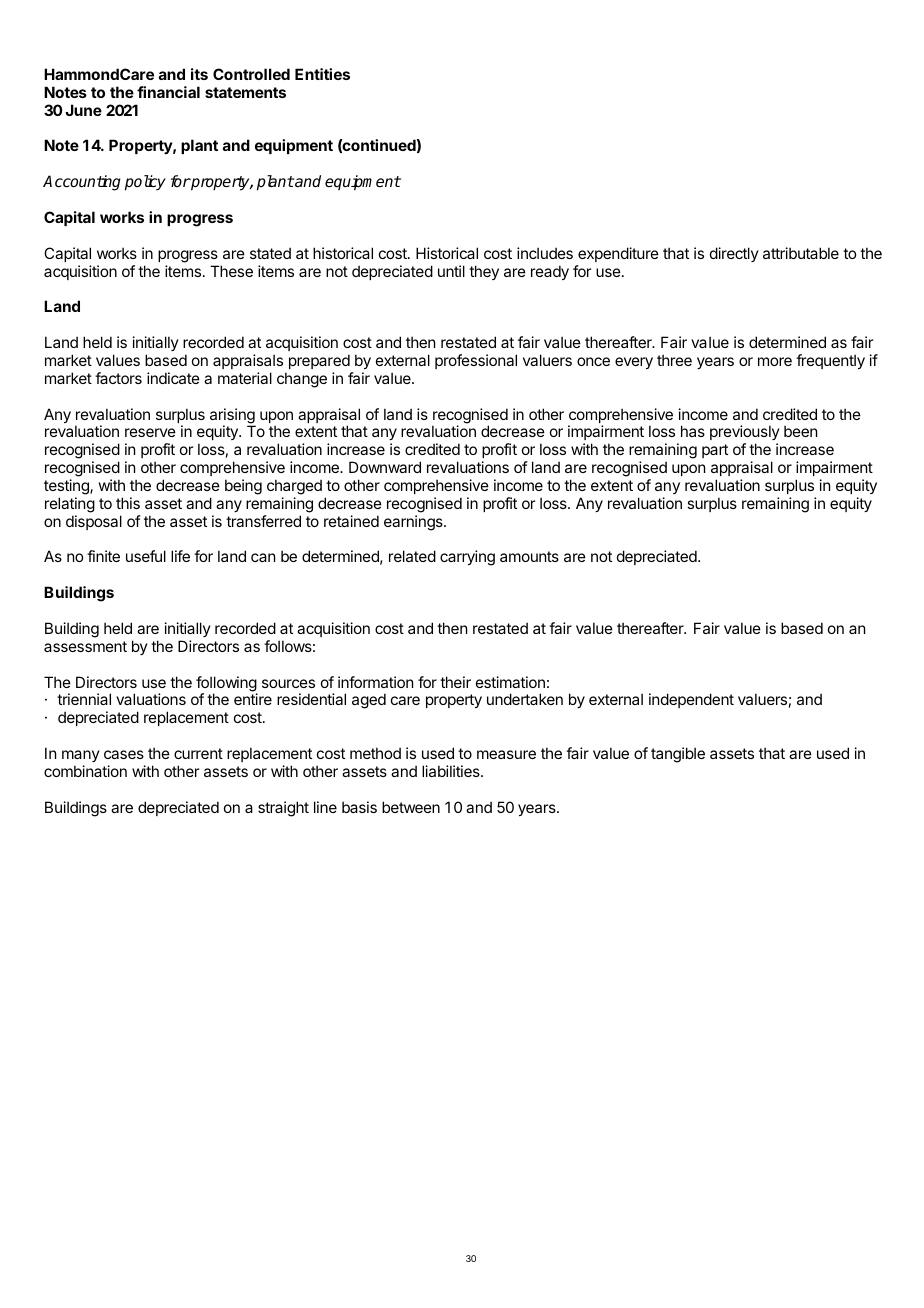  I want to click on previously, so click(745, 434).
